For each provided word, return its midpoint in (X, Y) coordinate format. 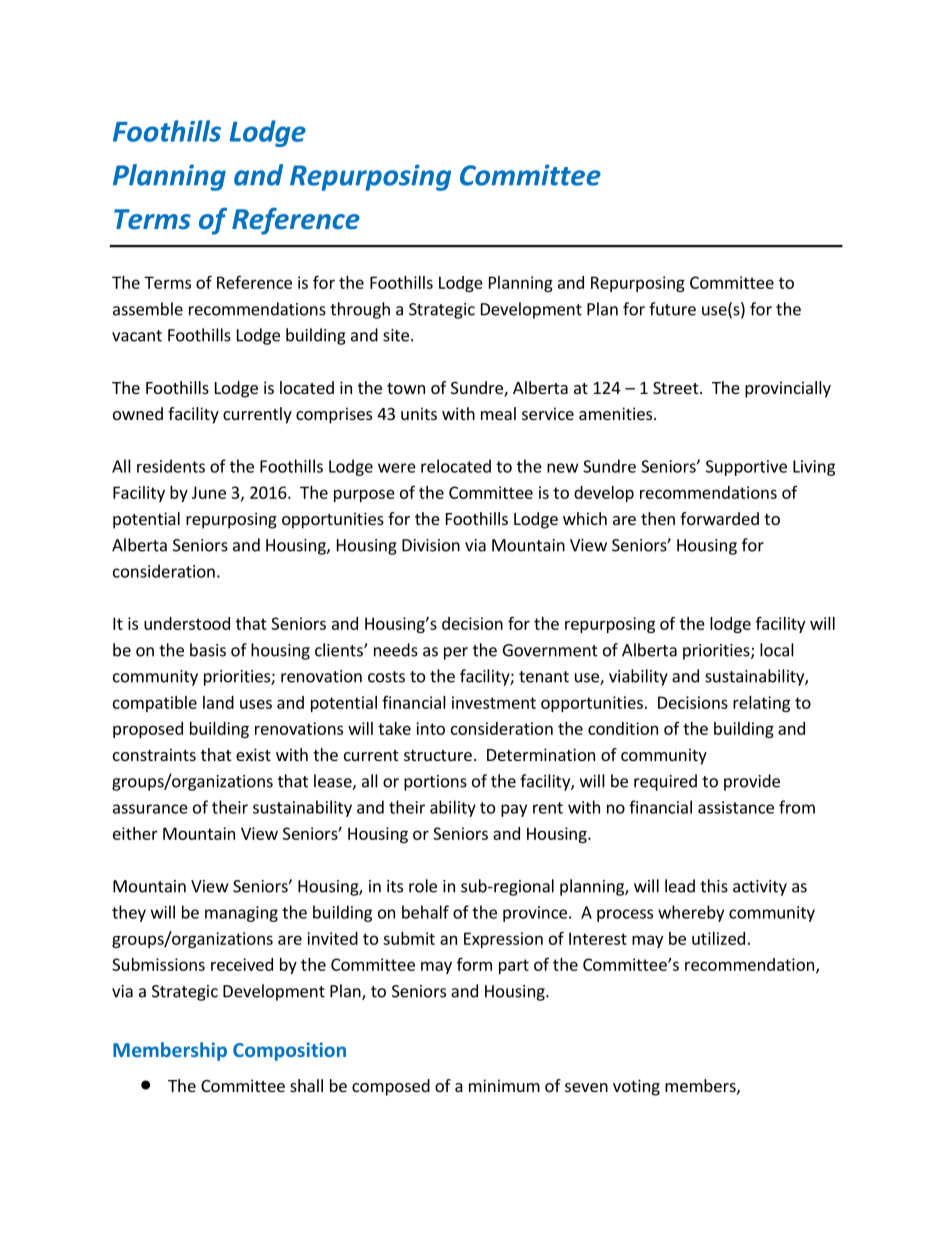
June (209, 492)
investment (494, 702)
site (396, 335)
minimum (504, 1085)
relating (761, 704)
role (423, 886)
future (672, 309)
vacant (137, 336)
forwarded (719, 518)
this (714, 886)
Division (431, 545)
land (218, 702)
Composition (289, 1051)
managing (241, 914)
